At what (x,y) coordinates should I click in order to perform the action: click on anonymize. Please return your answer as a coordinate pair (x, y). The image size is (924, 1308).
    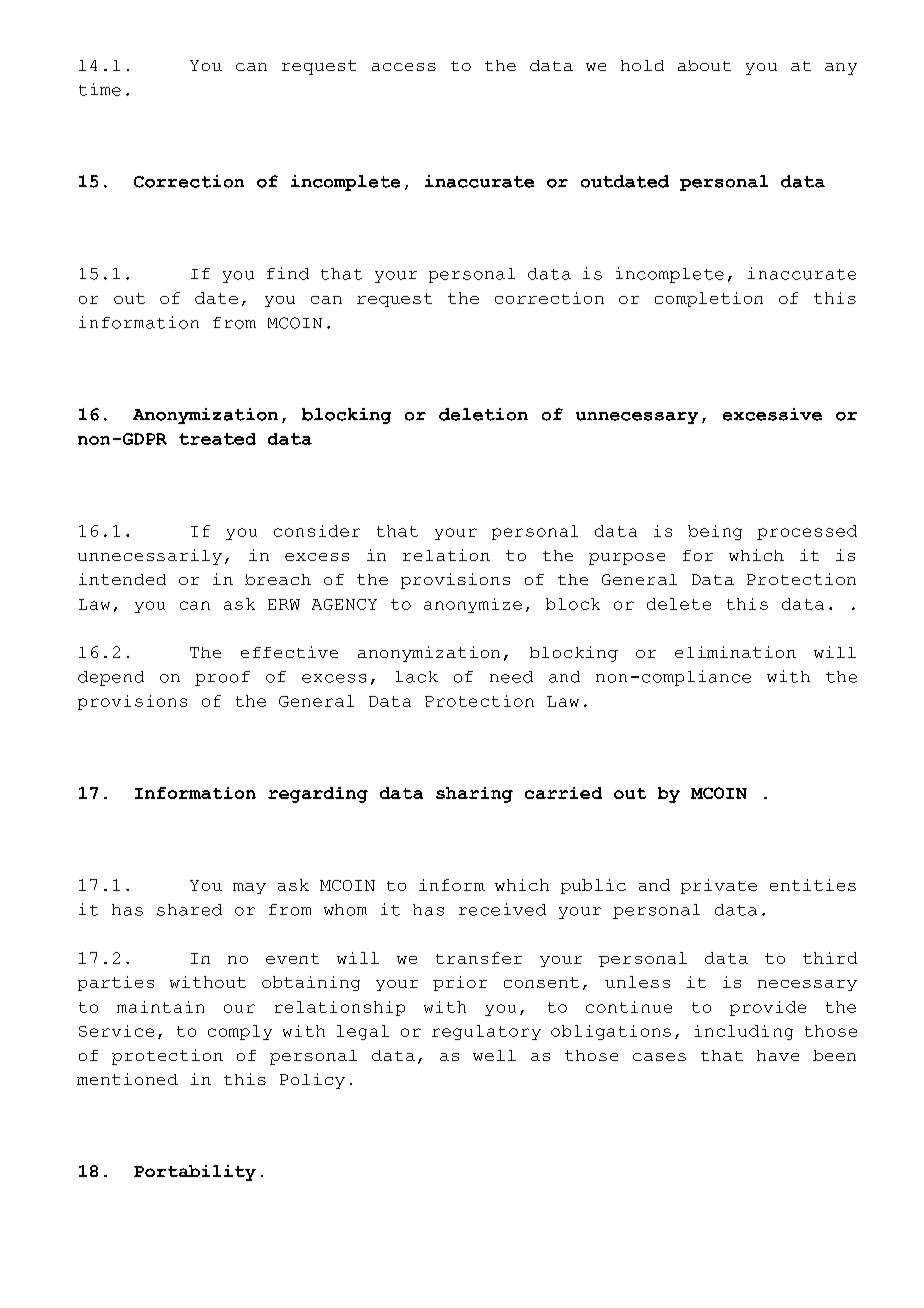
    Looking at the image, I should click on (473, 605).
